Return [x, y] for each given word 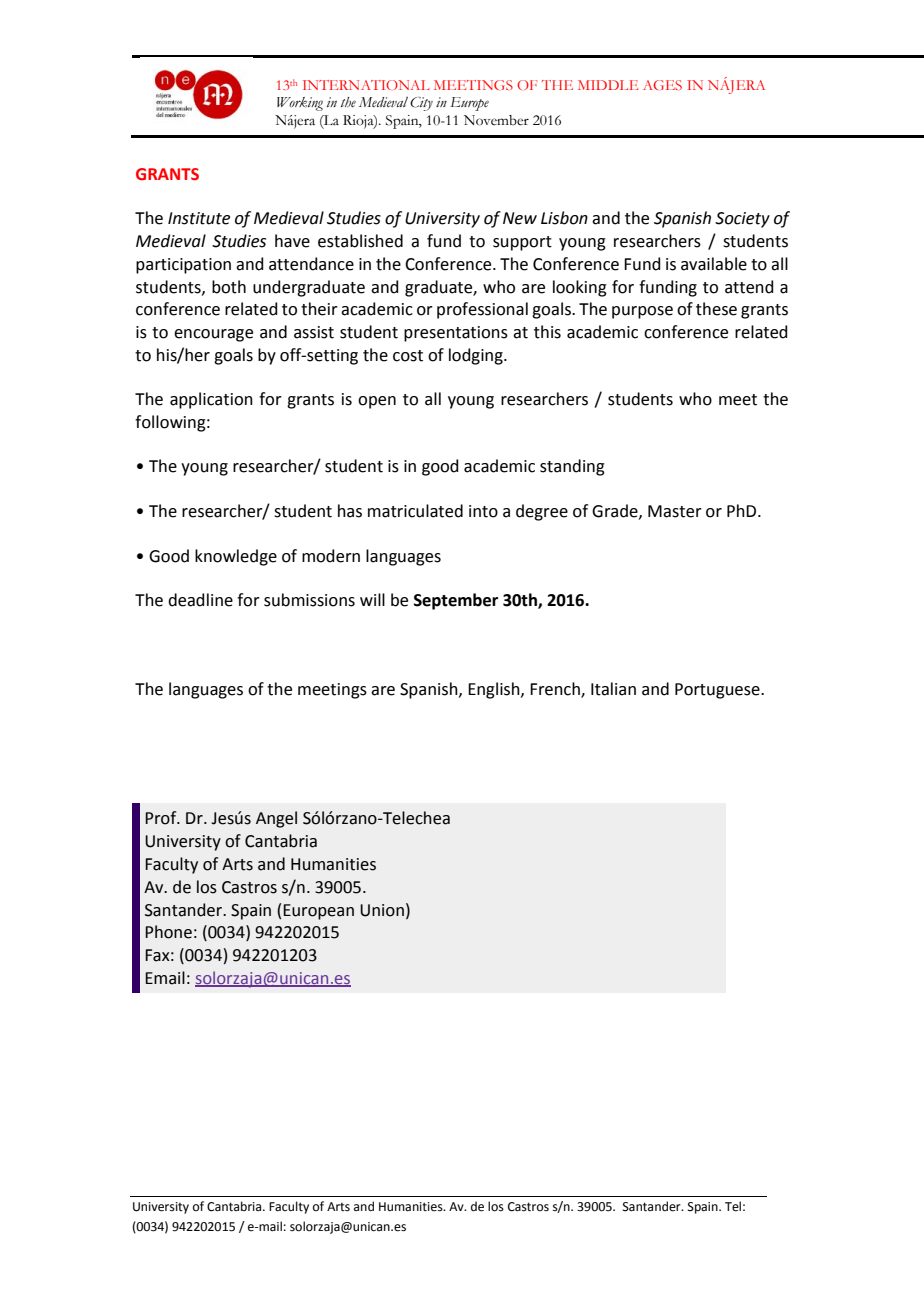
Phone [168, 932]
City [421, 104]
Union [382, 910]
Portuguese [718, 691]
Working [300, 104]
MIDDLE [608, 85]
